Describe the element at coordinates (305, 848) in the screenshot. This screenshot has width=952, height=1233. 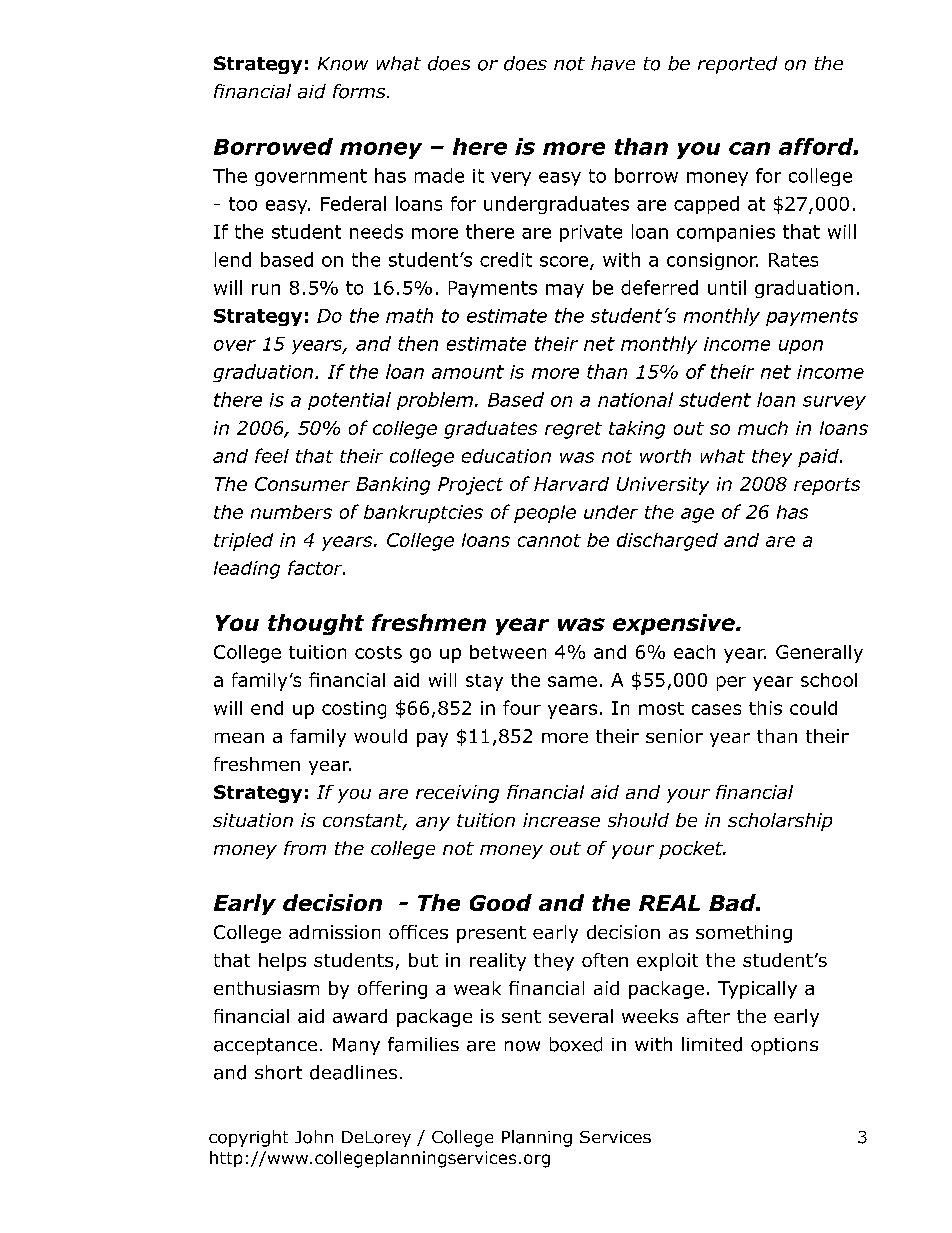
I see `from` at that location.
